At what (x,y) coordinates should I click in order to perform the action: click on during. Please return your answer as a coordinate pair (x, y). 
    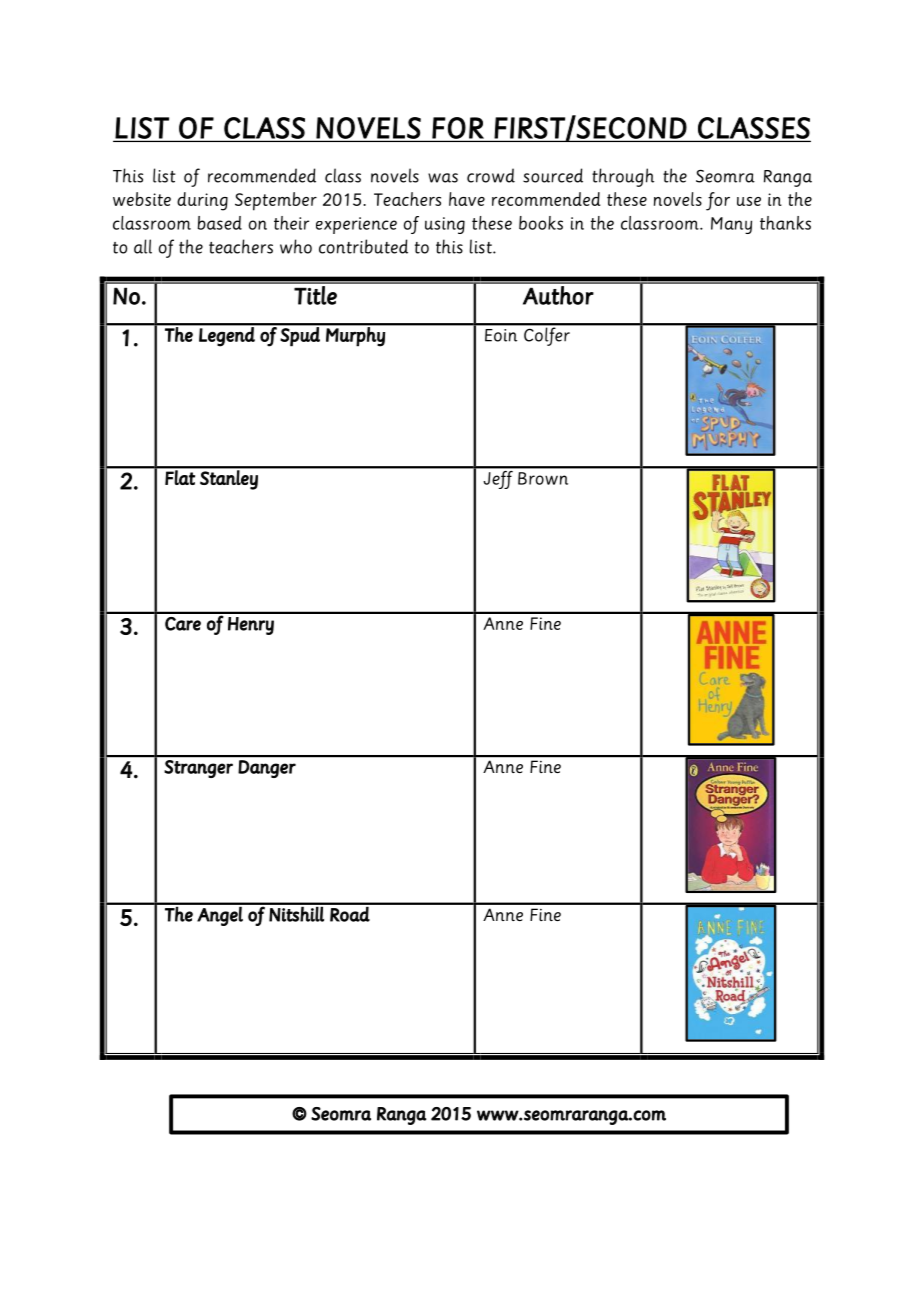
    Looking at the image, I should click on (202, 201).
